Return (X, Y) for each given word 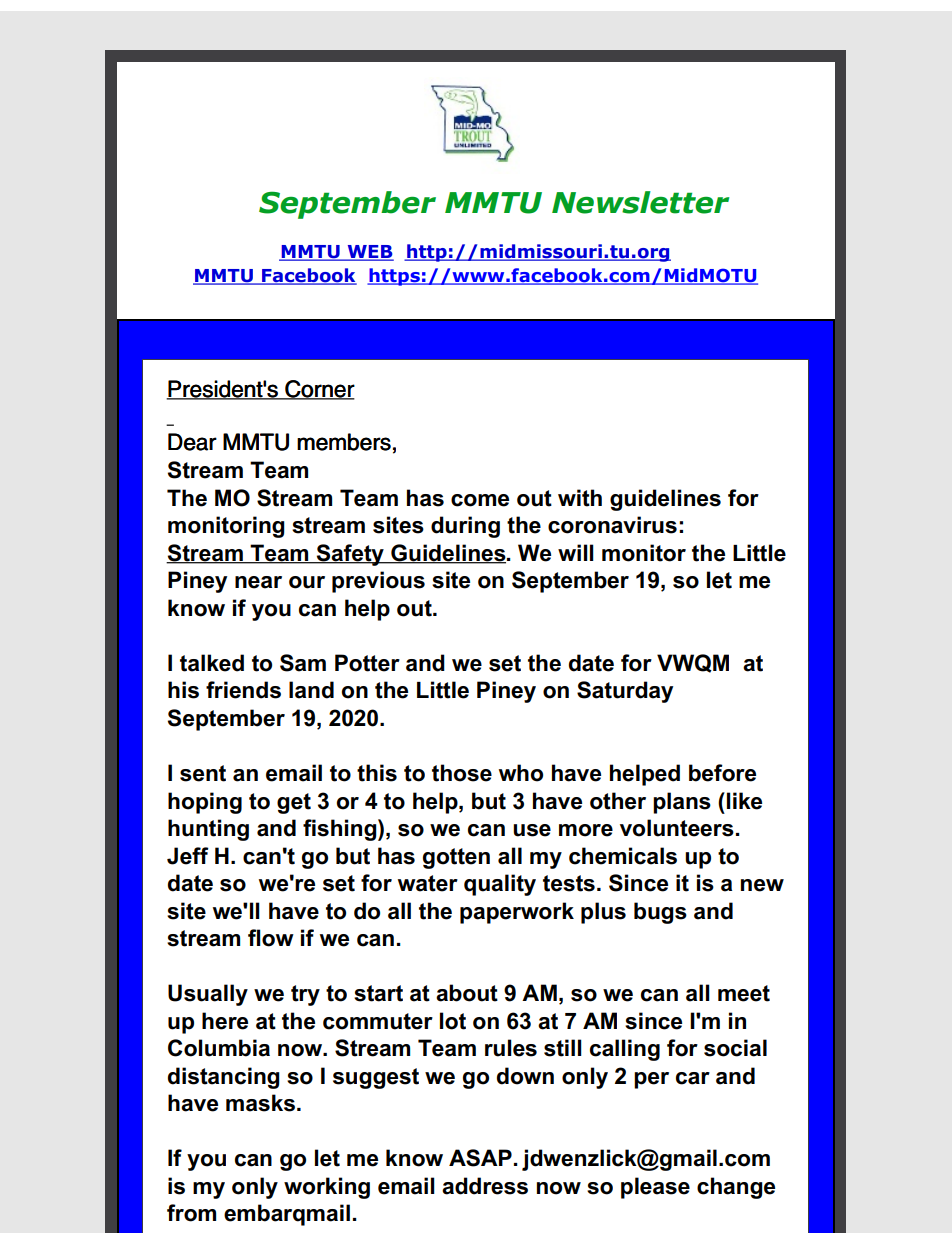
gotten (456, 858)
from (191, 1213)
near (258, 582)
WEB (369, 253)
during (465, 527)
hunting (208, 830)
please (655, 1188)
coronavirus (612, 525)
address (485, 1186)
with (580, 498)
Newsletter (640, 202)
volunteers (677, 828)
